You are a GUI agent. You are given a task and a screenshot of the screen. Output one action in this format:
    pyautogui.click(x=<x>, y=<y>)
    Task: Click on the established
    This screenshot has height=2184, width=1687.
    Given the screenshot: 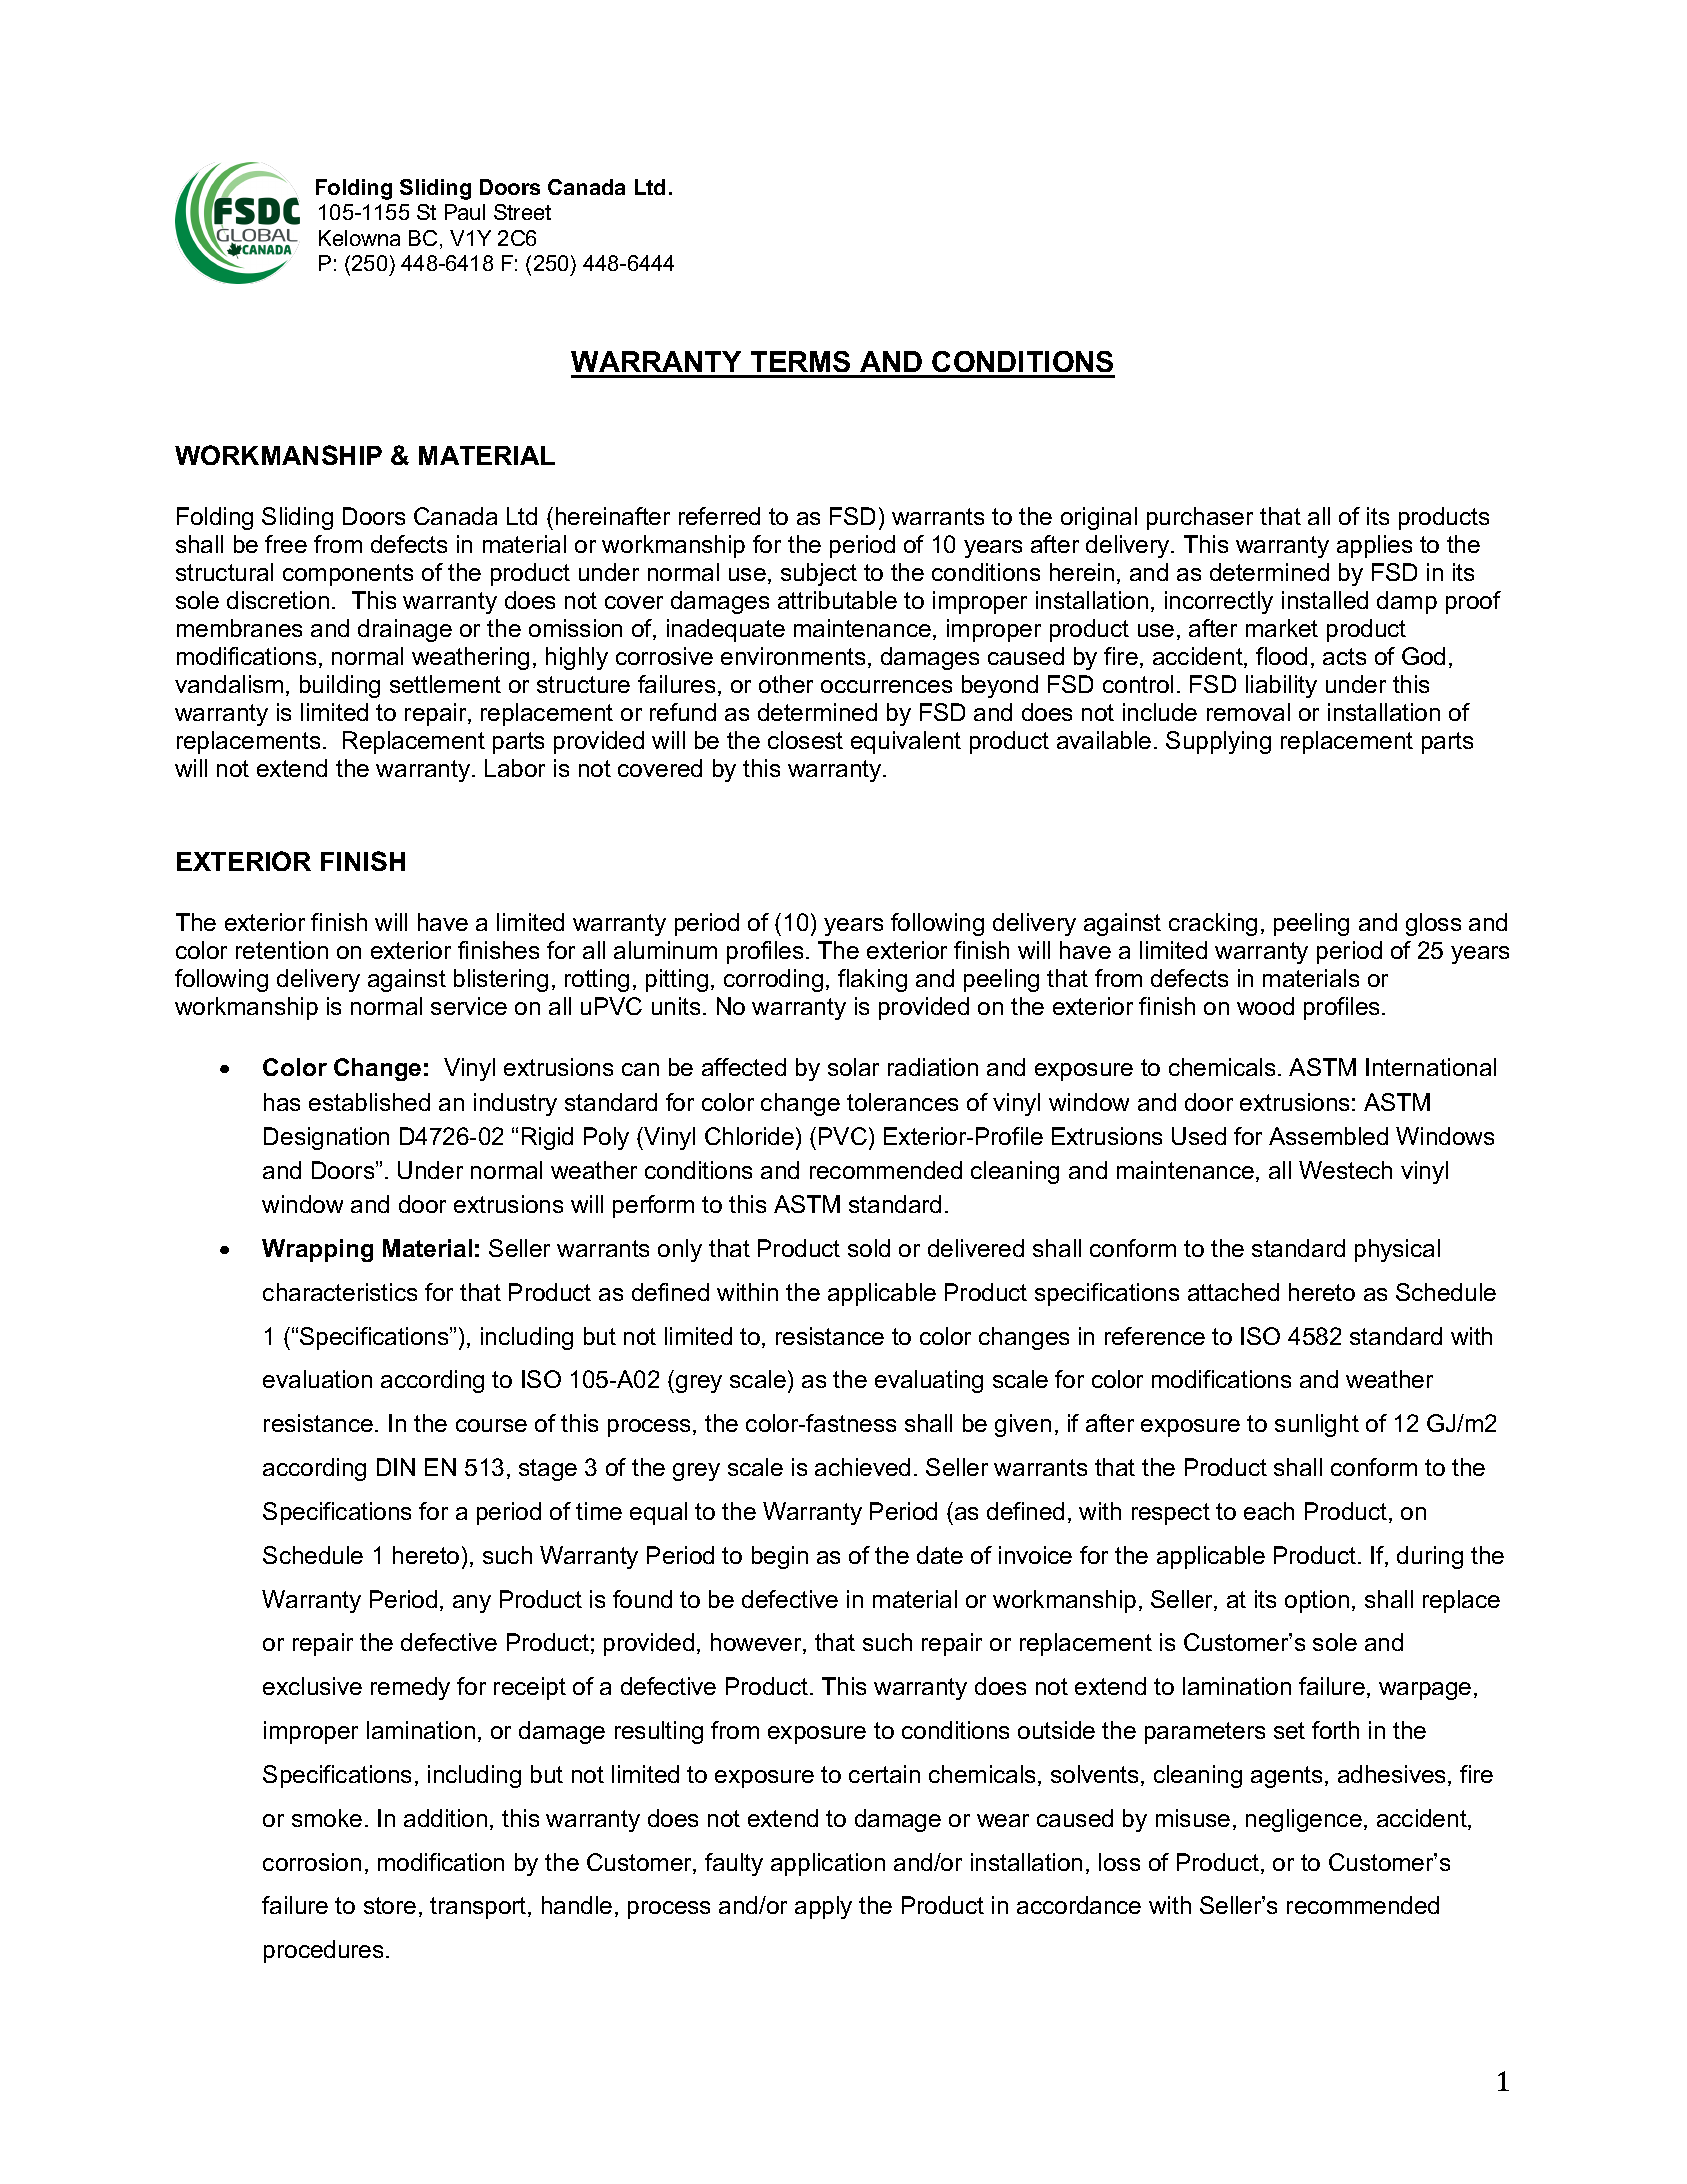 What is the action you would take?
    pyautogui.click(x=369, y=1102)
